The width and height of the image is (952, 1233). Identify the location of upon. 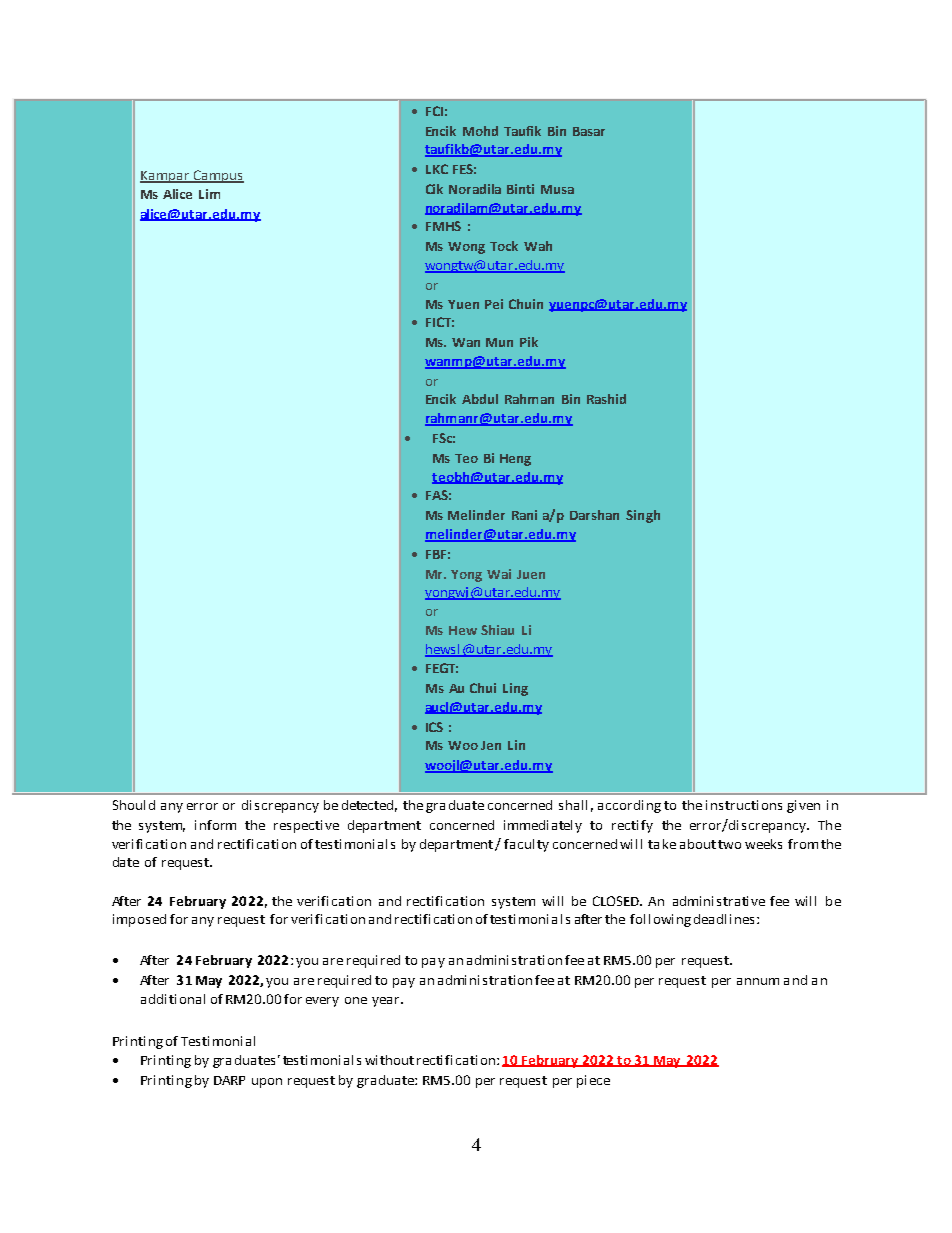
(267, 1083).
